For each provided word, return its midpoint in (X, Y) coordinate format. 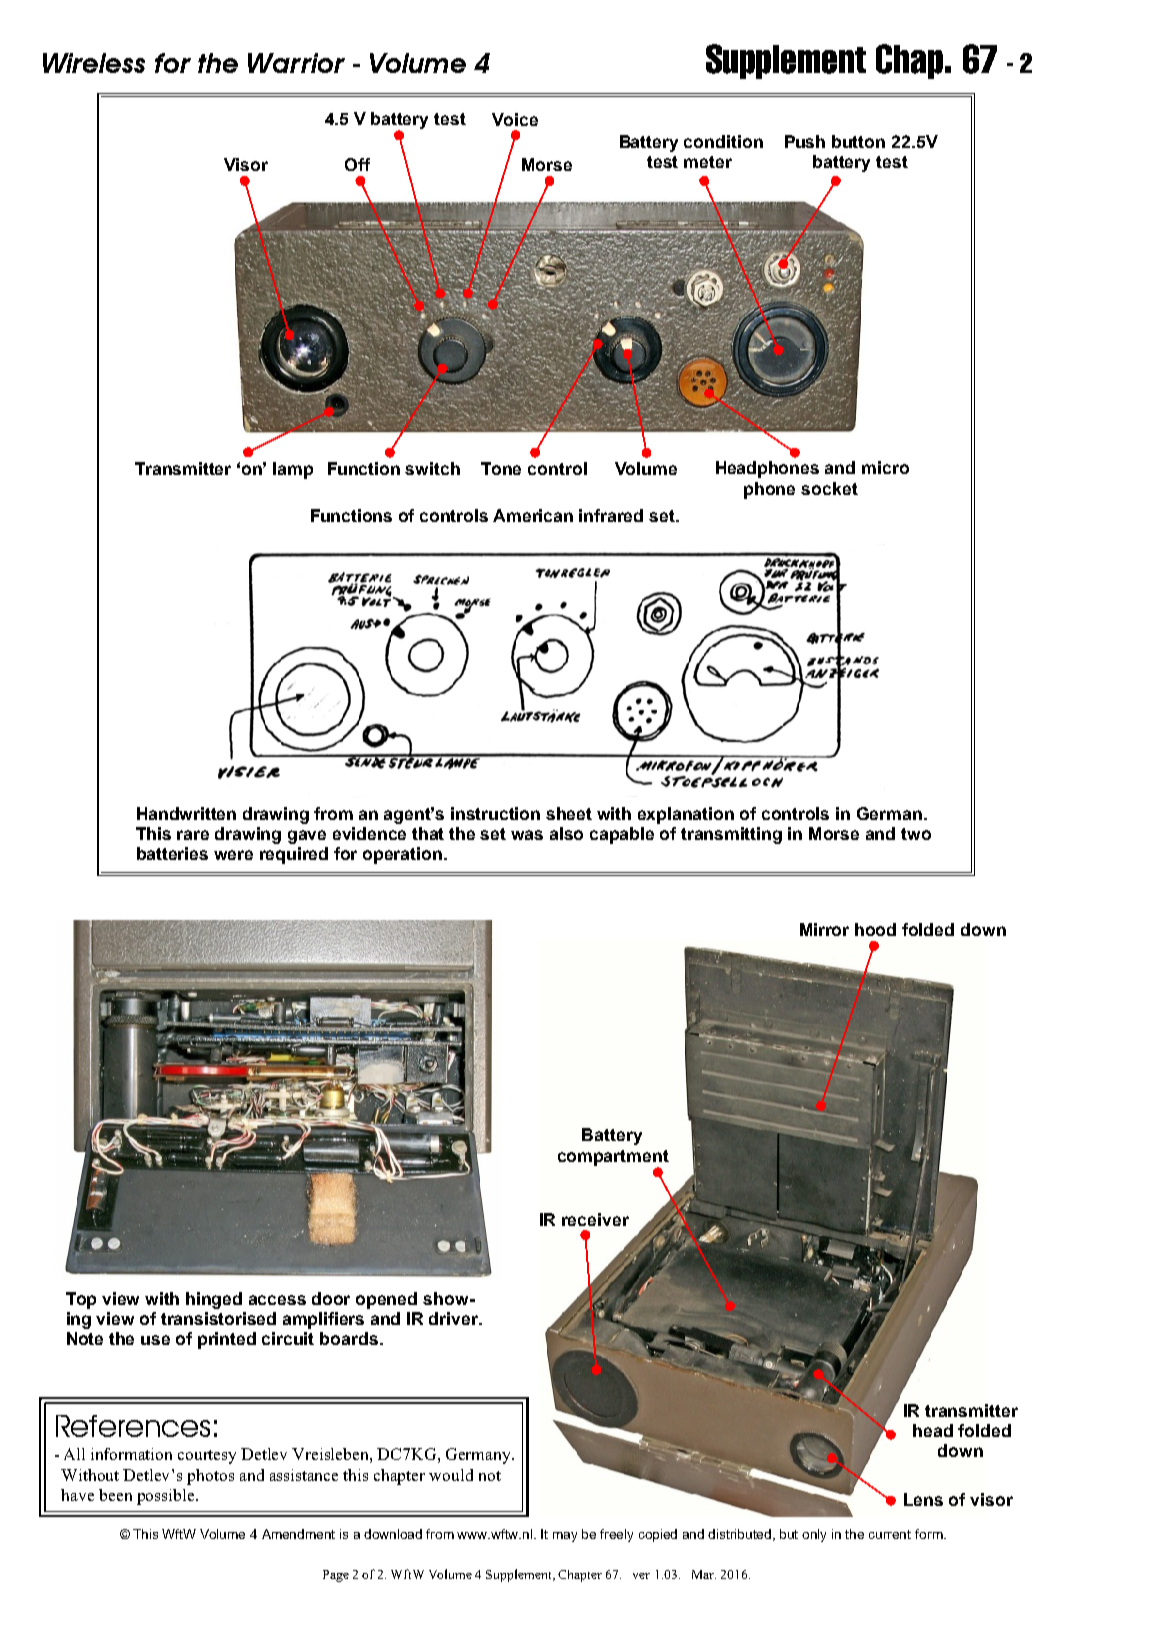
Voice (515, 119)
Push (805, 141)
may (565, 1537)
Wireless (94, 63)
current (890, 1534)
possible (167, 1497)
